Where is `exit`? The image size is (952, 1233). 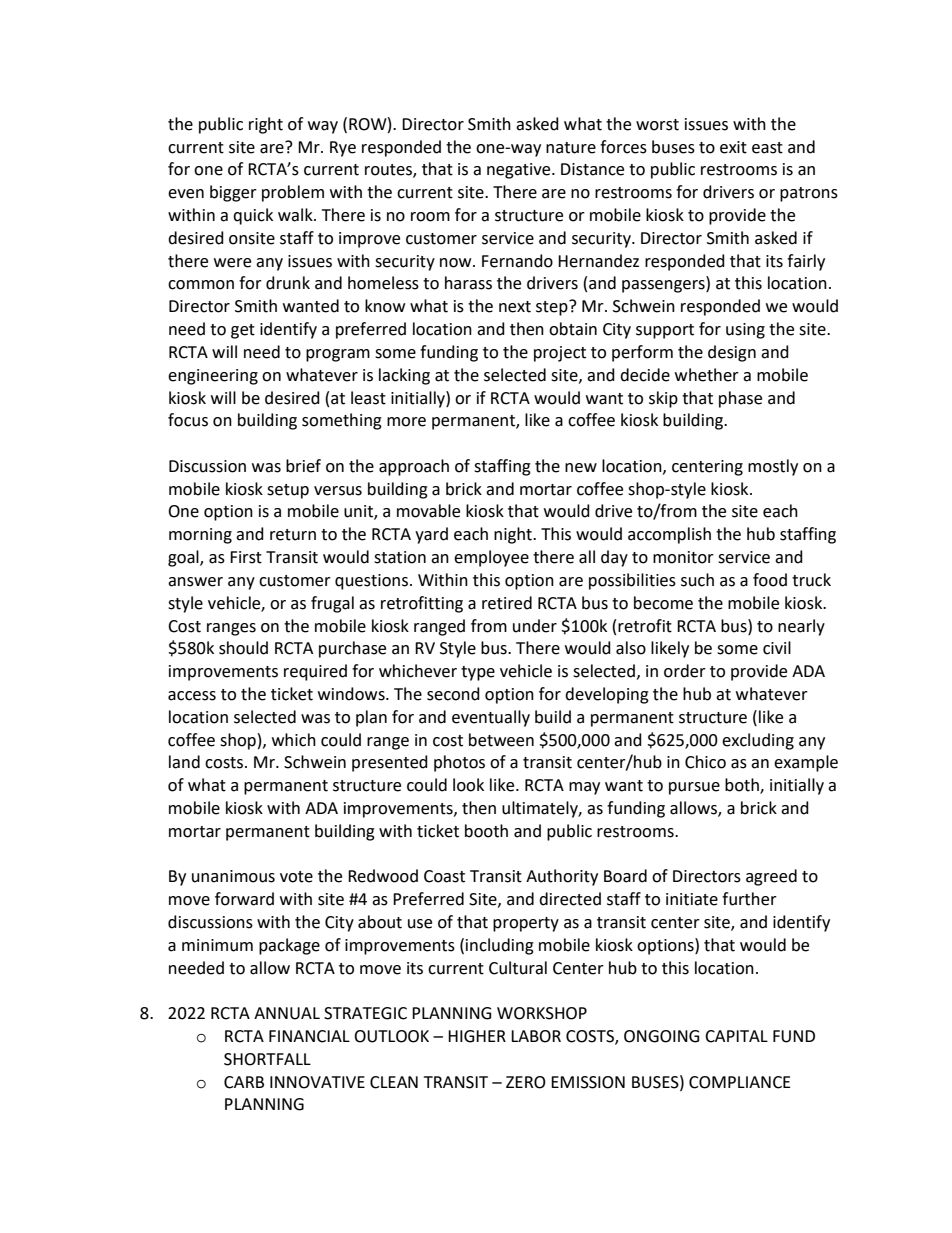 exit is located at coordinates (733, 147).
